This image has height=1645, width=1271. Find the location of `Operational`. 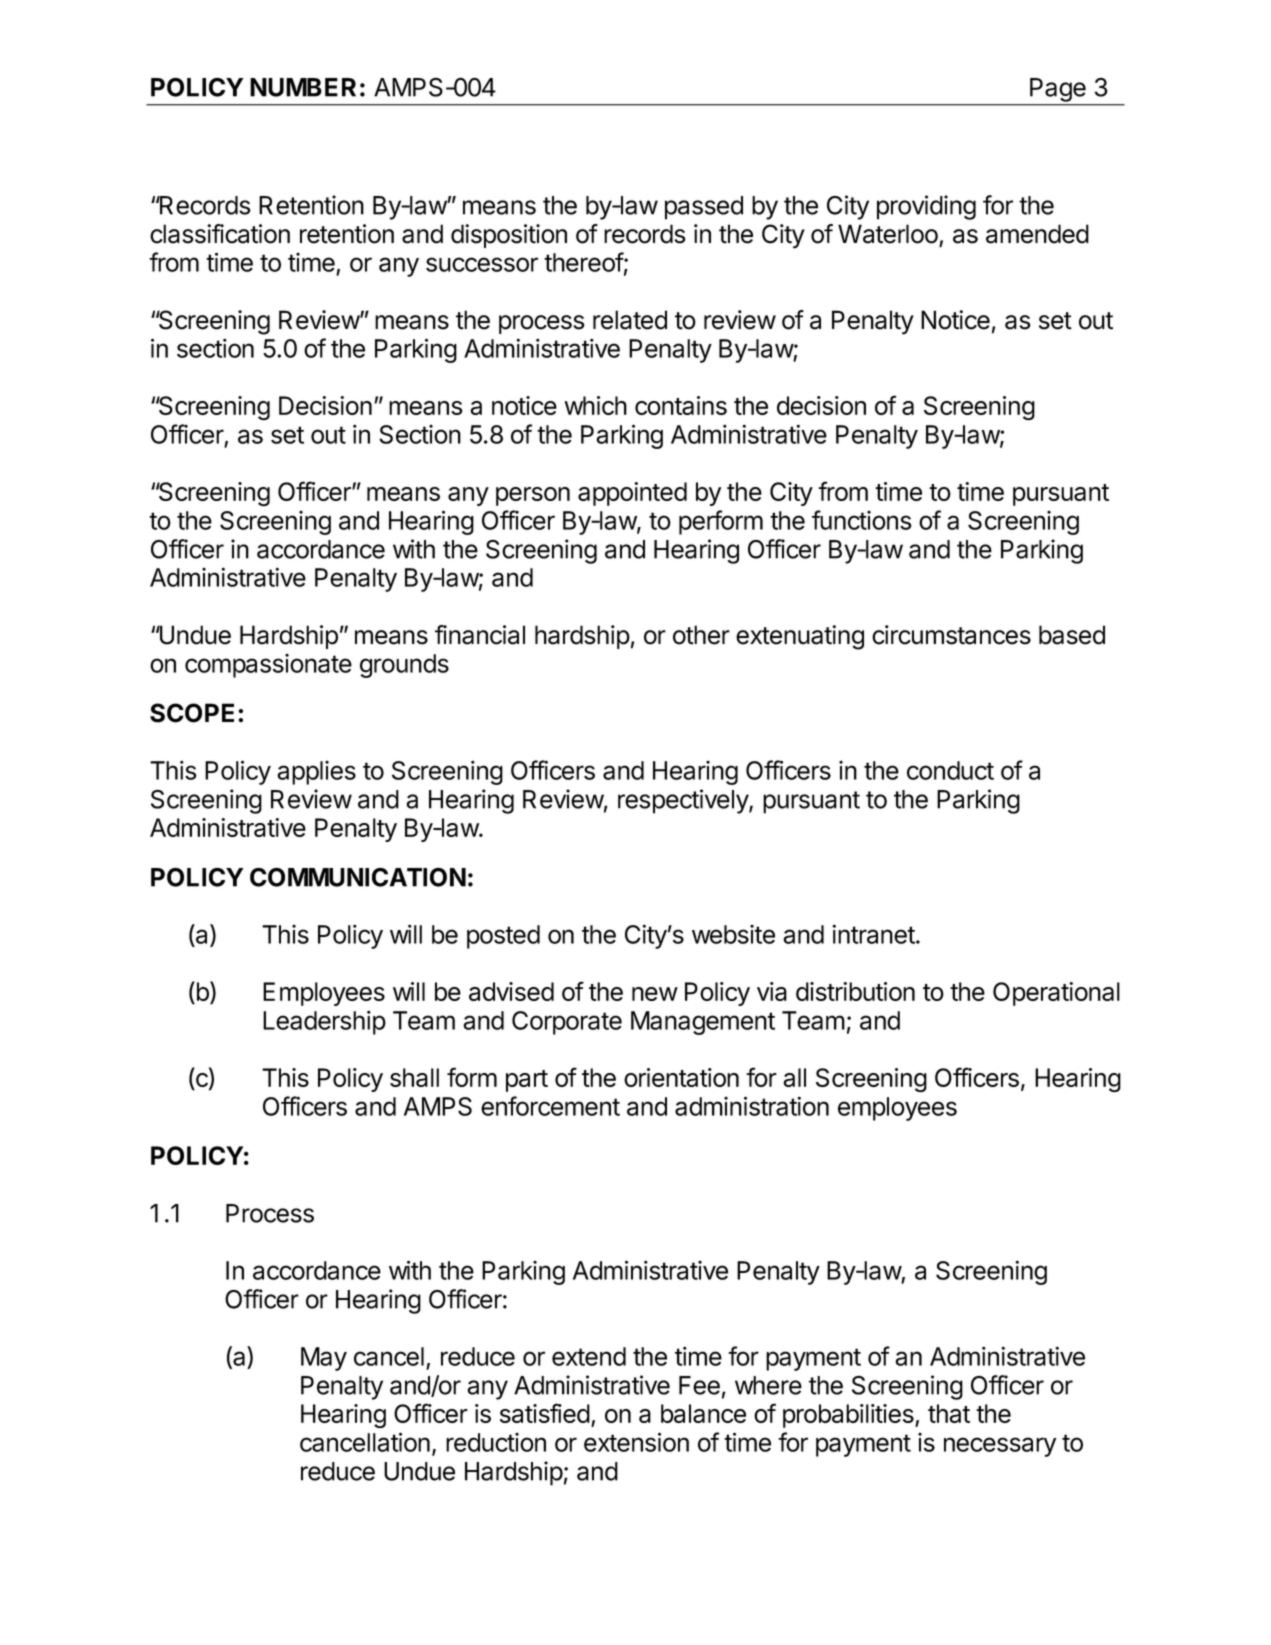

Operational is located at coordinates (1056, 994).
